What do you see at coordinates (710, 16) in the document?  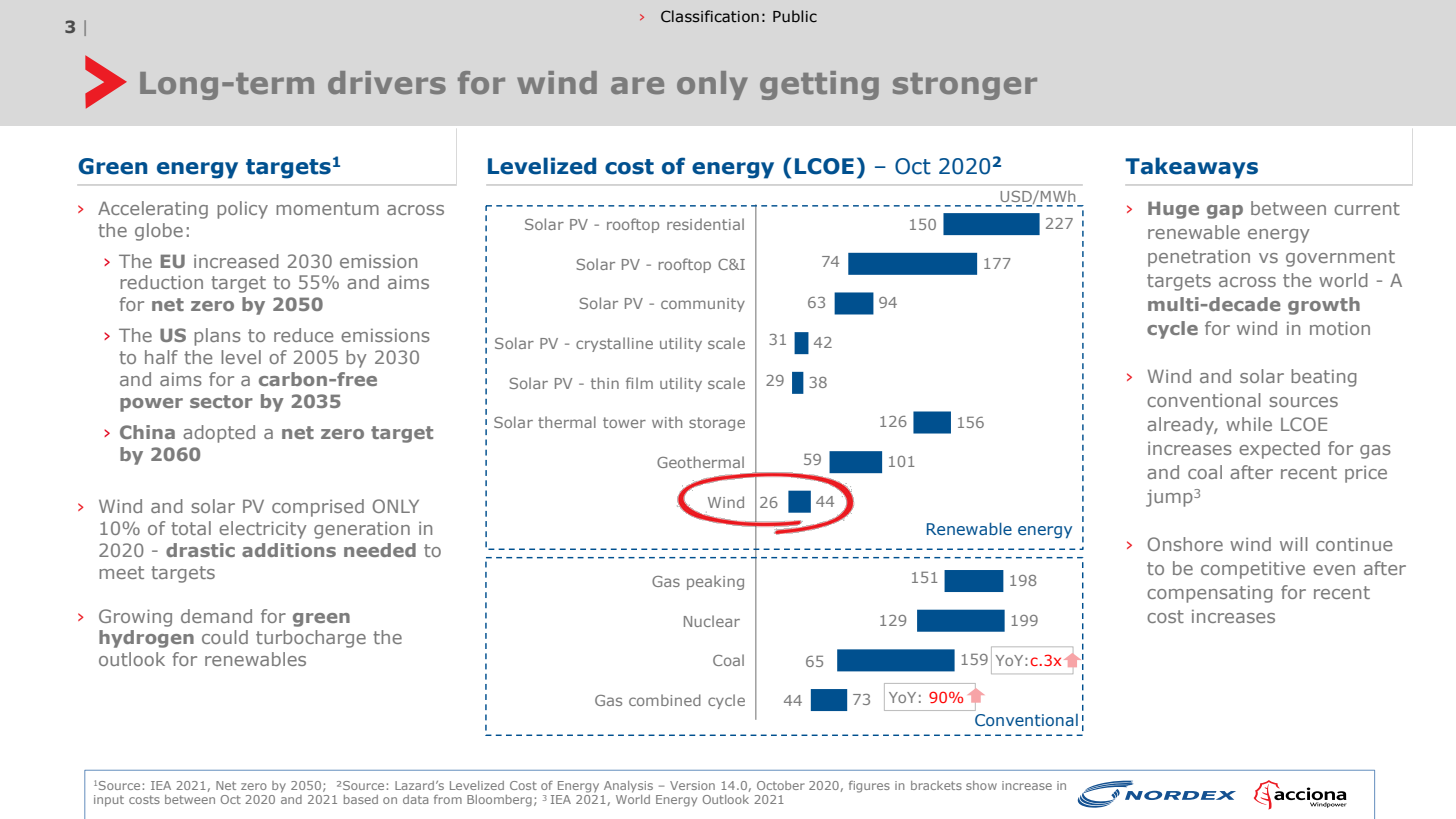 I see `Classification` at bounding box center [710, 16].
